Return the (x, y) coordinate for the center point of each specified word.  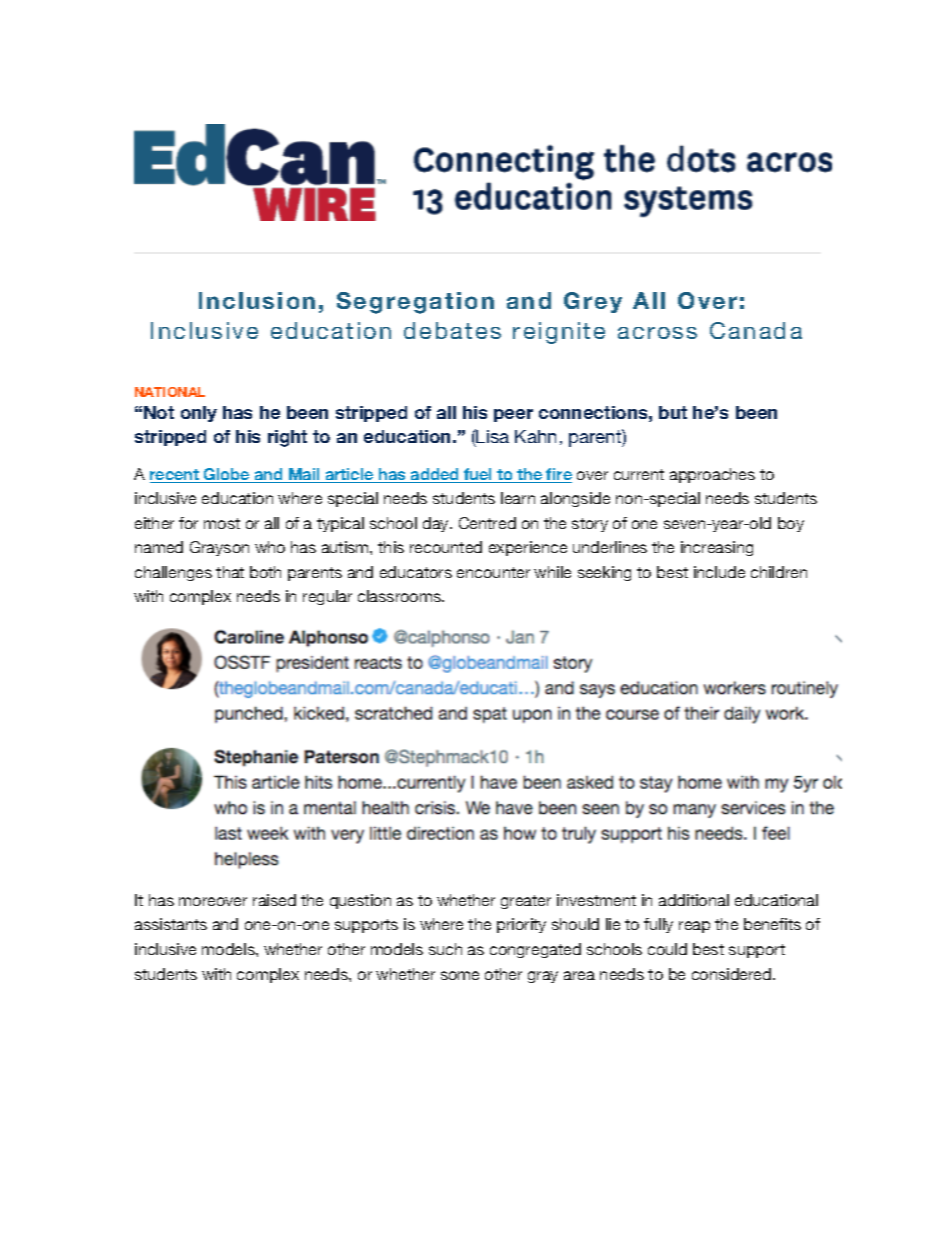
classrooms (400, 596)
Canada (756, 330)
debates (452, 330)
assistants (171, 924)
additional (694, 900)
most (222, 523)
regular (327, 597)
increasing (717, 548)
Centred (487, 523)
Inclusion (257, 300)
